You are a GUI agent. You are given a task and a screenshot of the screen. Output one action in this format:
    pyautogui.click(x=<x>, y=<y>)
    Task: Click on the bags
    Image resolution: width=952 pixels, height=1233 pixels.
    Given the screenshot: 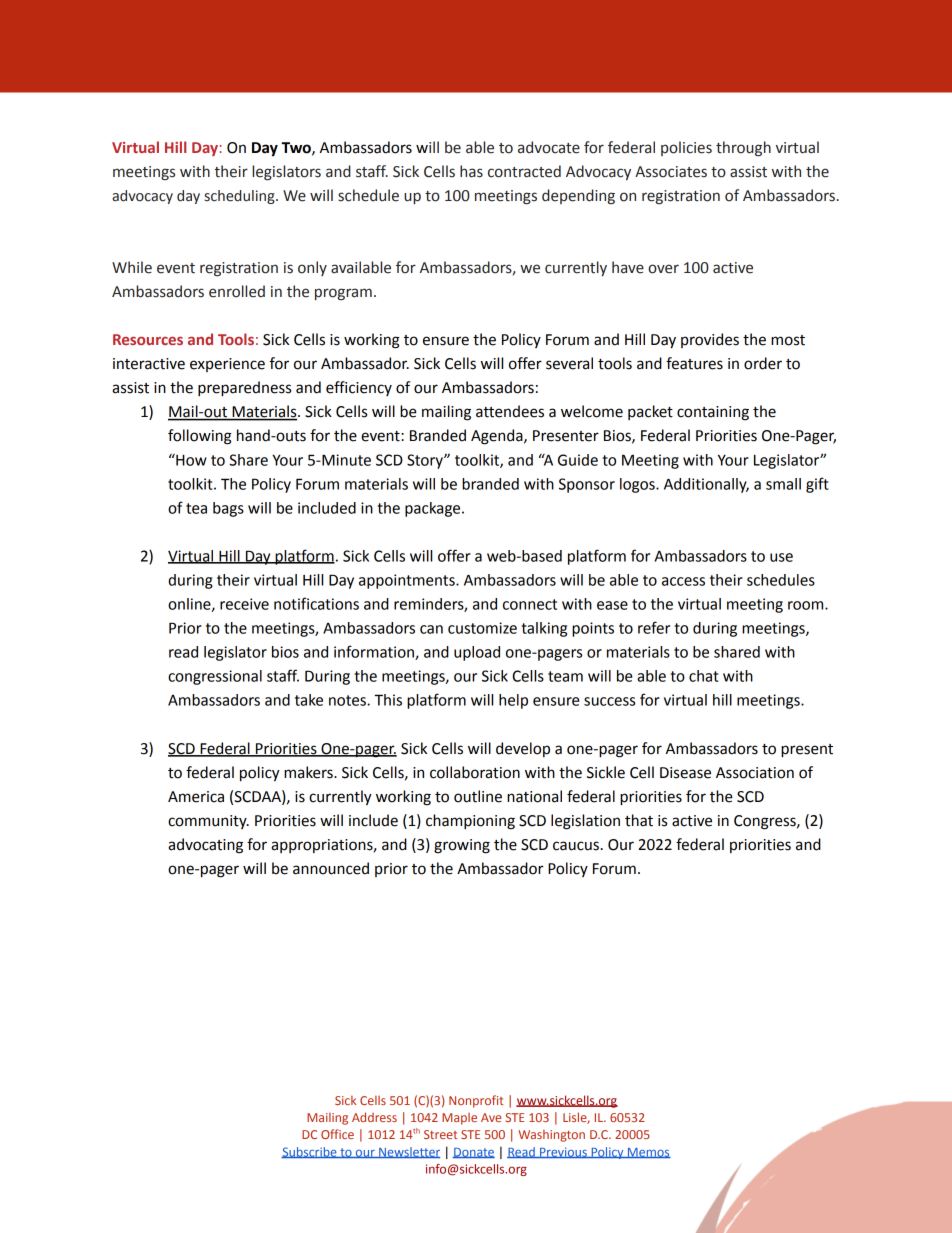 What is the action you would take?
    pyautogui.click(x=228, y=509)
